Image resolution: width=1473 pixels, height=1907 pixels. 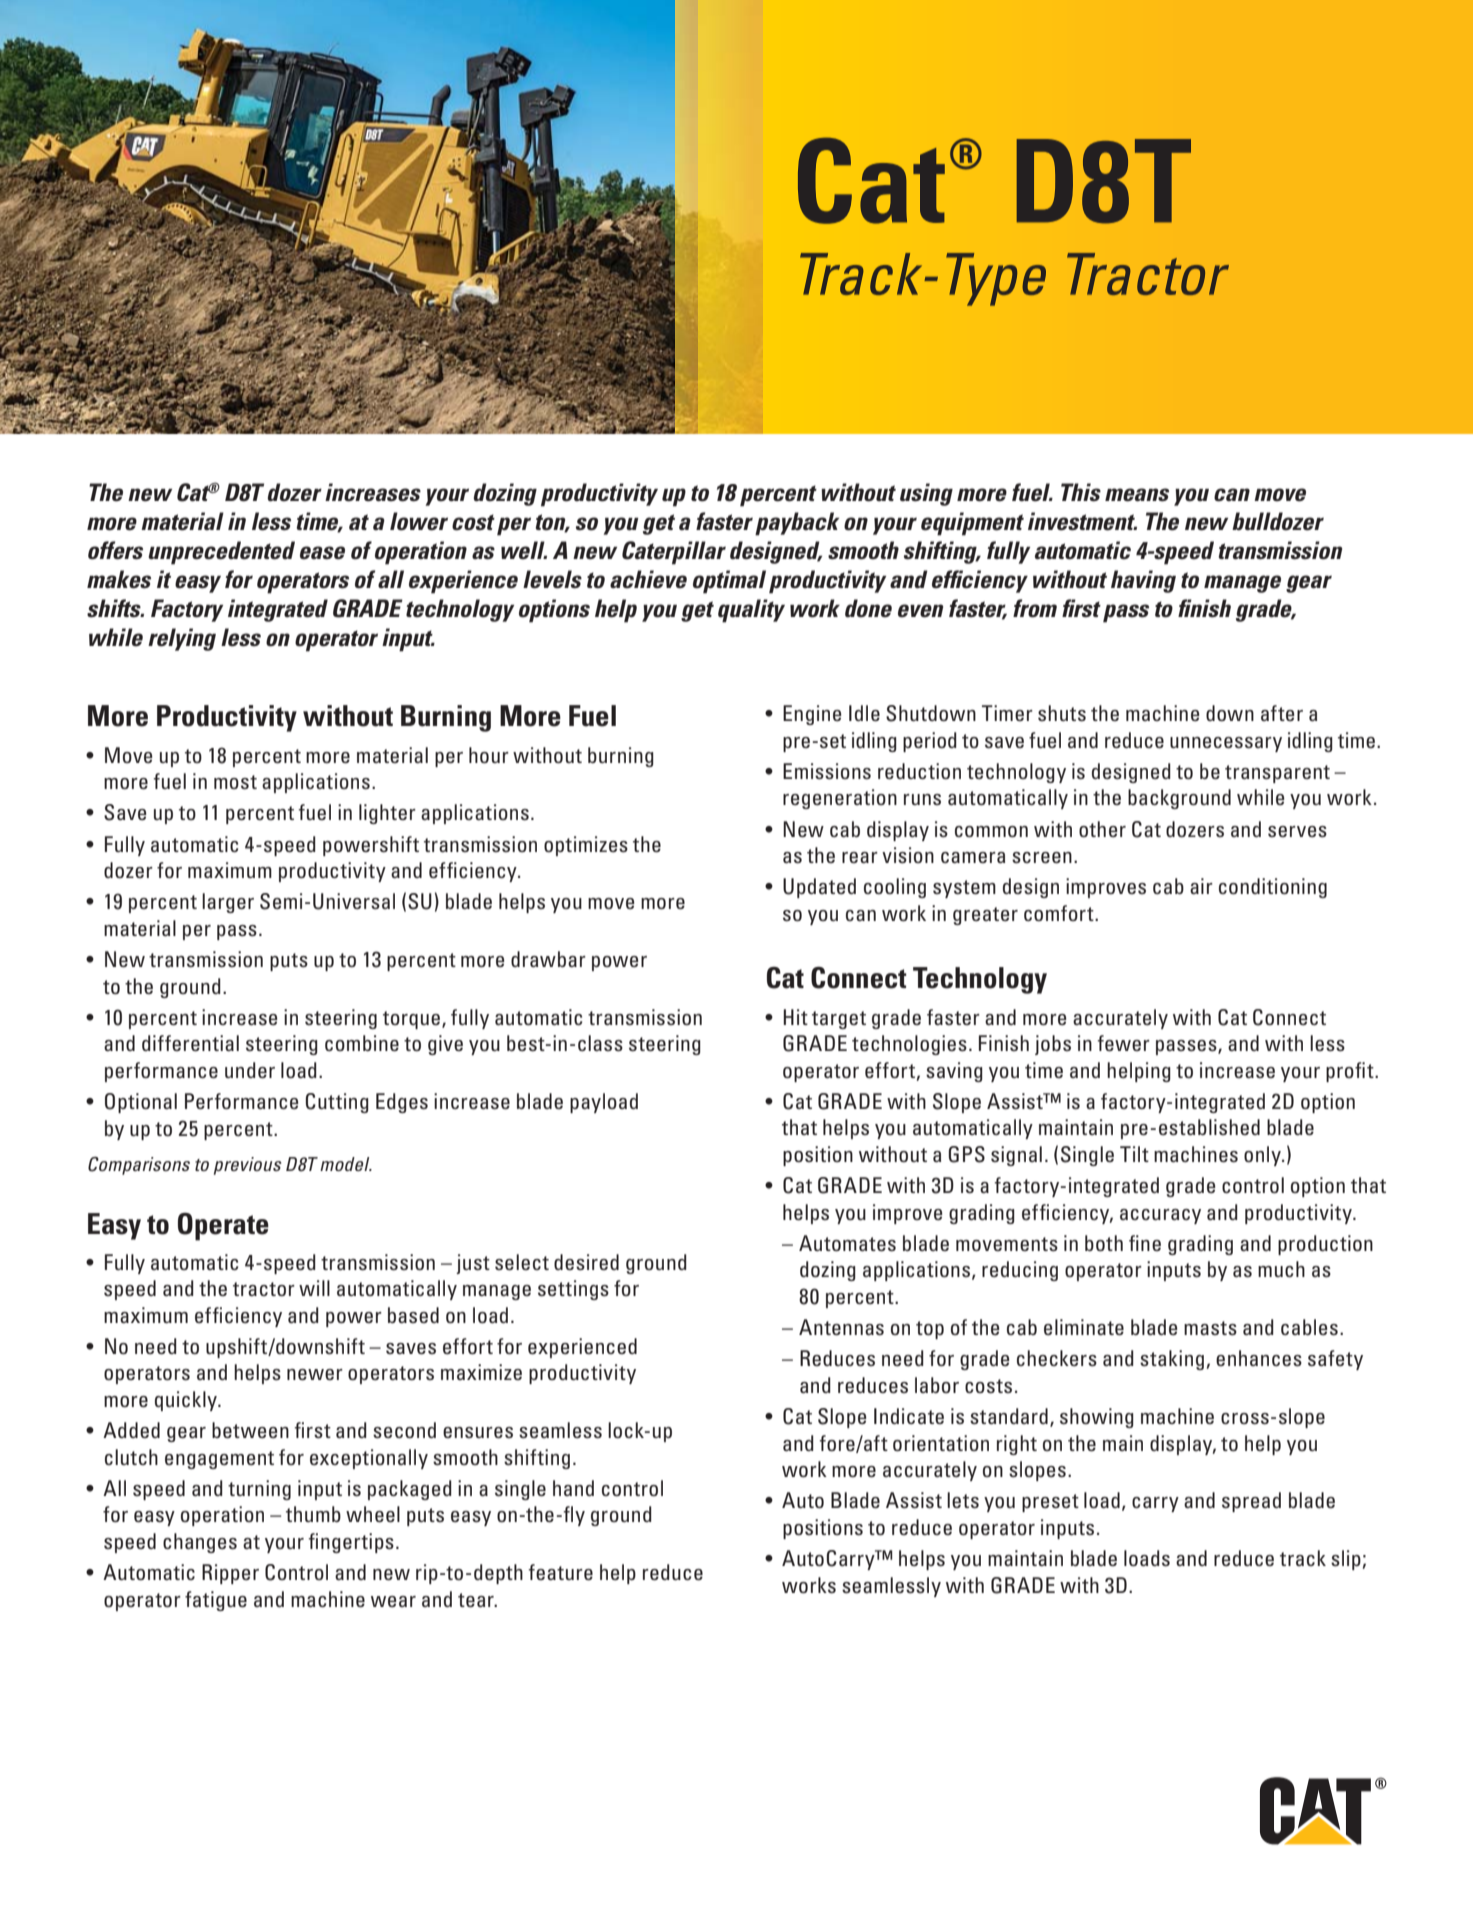 What do you see at coordinates (228, 903) in the page?
I see `larger` at bounding box center [228, 903].
